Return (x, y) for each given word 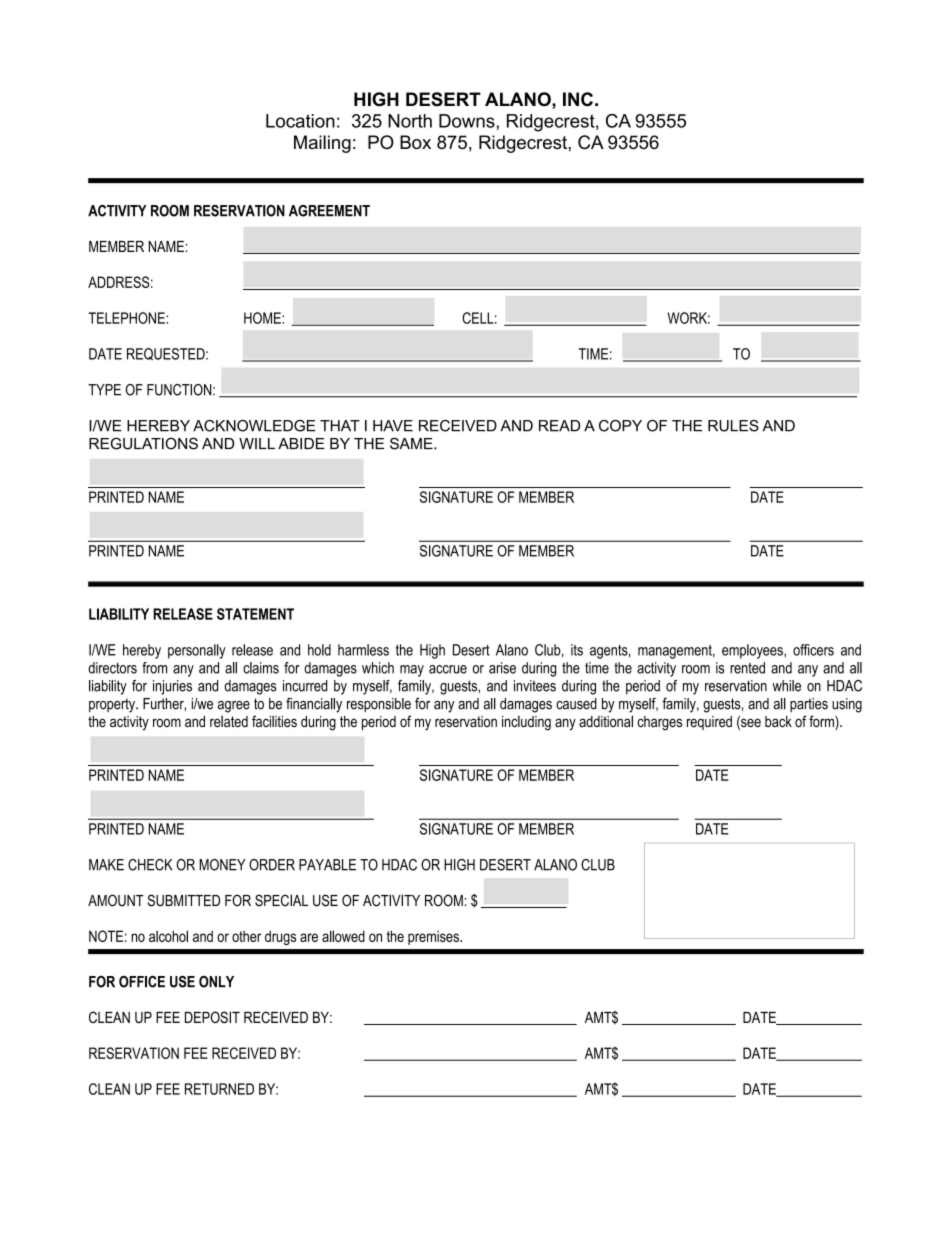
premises (434, 937)
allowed (343, 936)
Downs (468, 121)
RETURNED (219, 1089)
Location (300, 121)
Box (415, 142)
